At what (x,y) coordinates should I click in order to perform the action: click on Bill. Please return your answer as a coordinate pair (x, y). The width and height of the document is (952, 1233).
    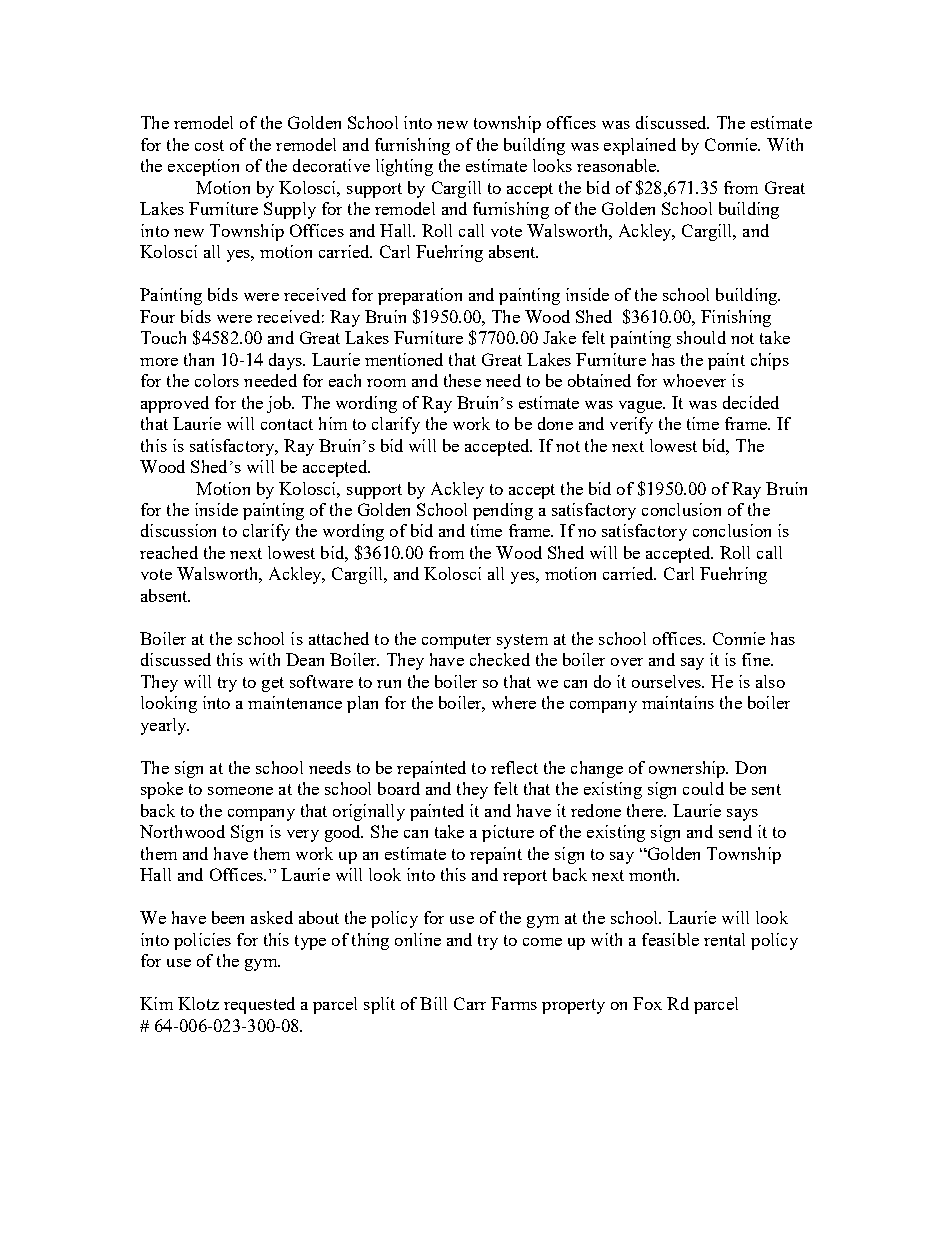
    Looking at the image, I should click on (433, 1003).
